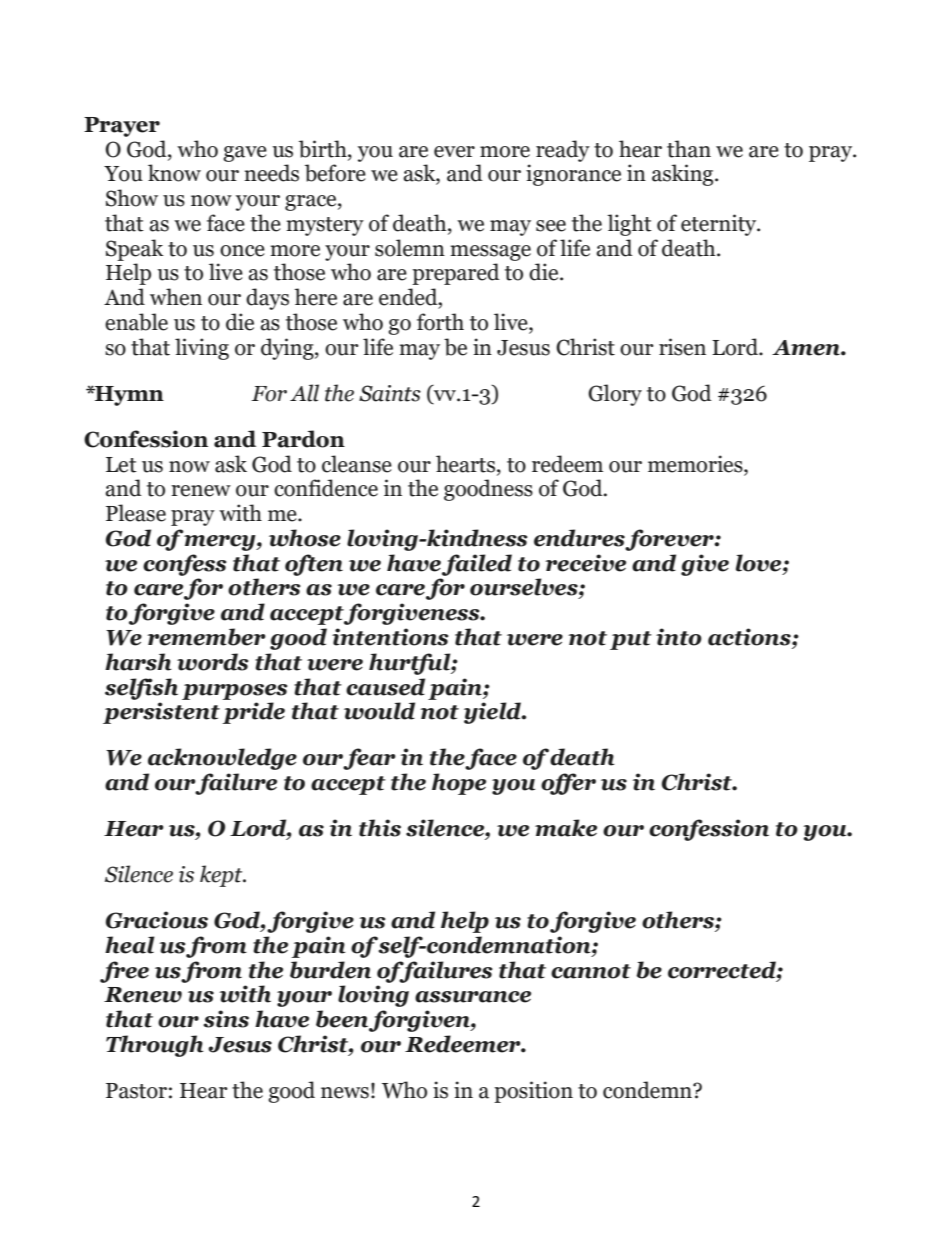 Image resolution: width=952 pixels, height=1233 pixels. I want to click on risen, so click(682, 347).
